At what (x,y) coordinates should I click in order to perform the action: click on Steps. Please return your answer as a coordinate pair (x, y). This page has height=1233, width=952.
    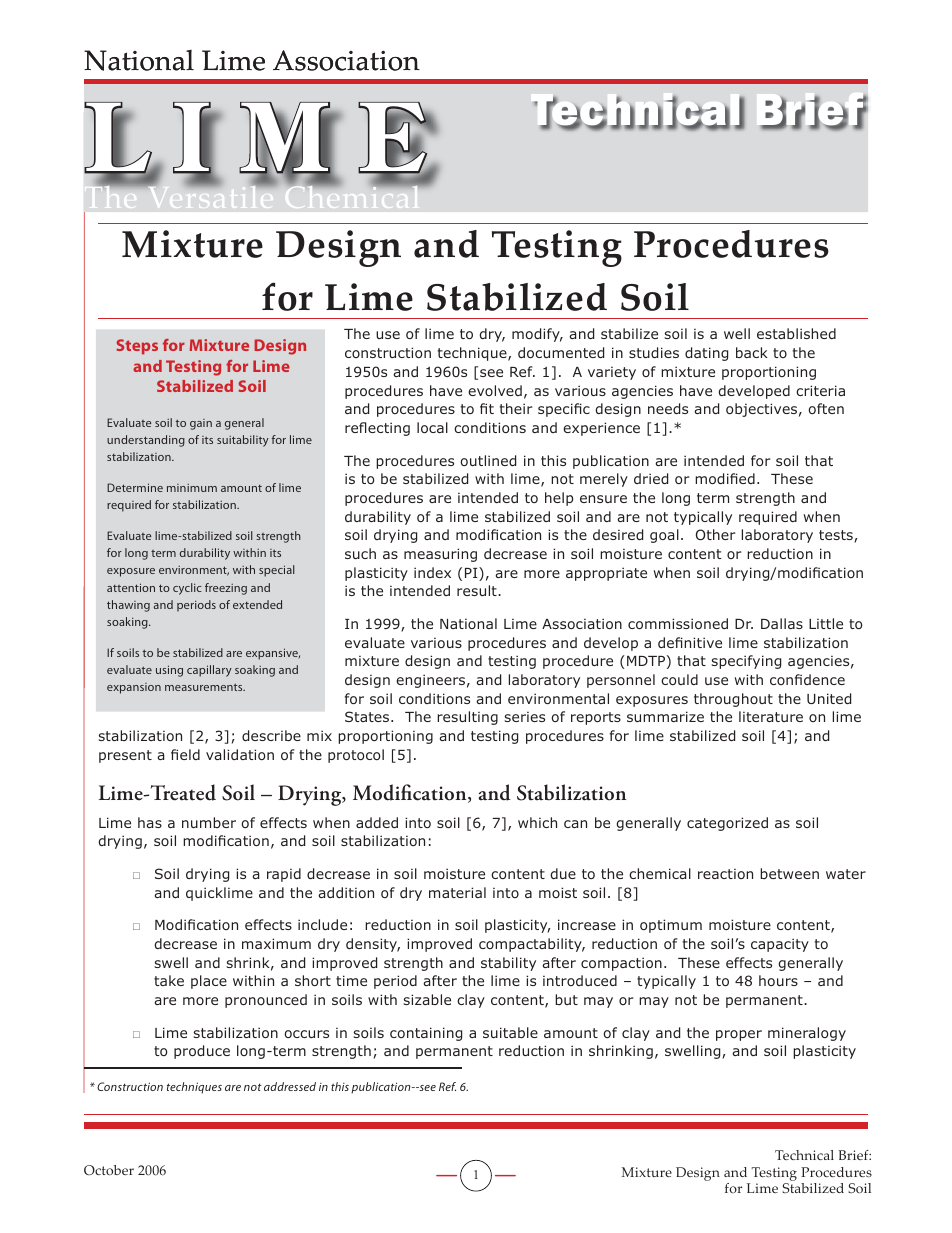
    Looking at the image, I should click on (137, 346).
